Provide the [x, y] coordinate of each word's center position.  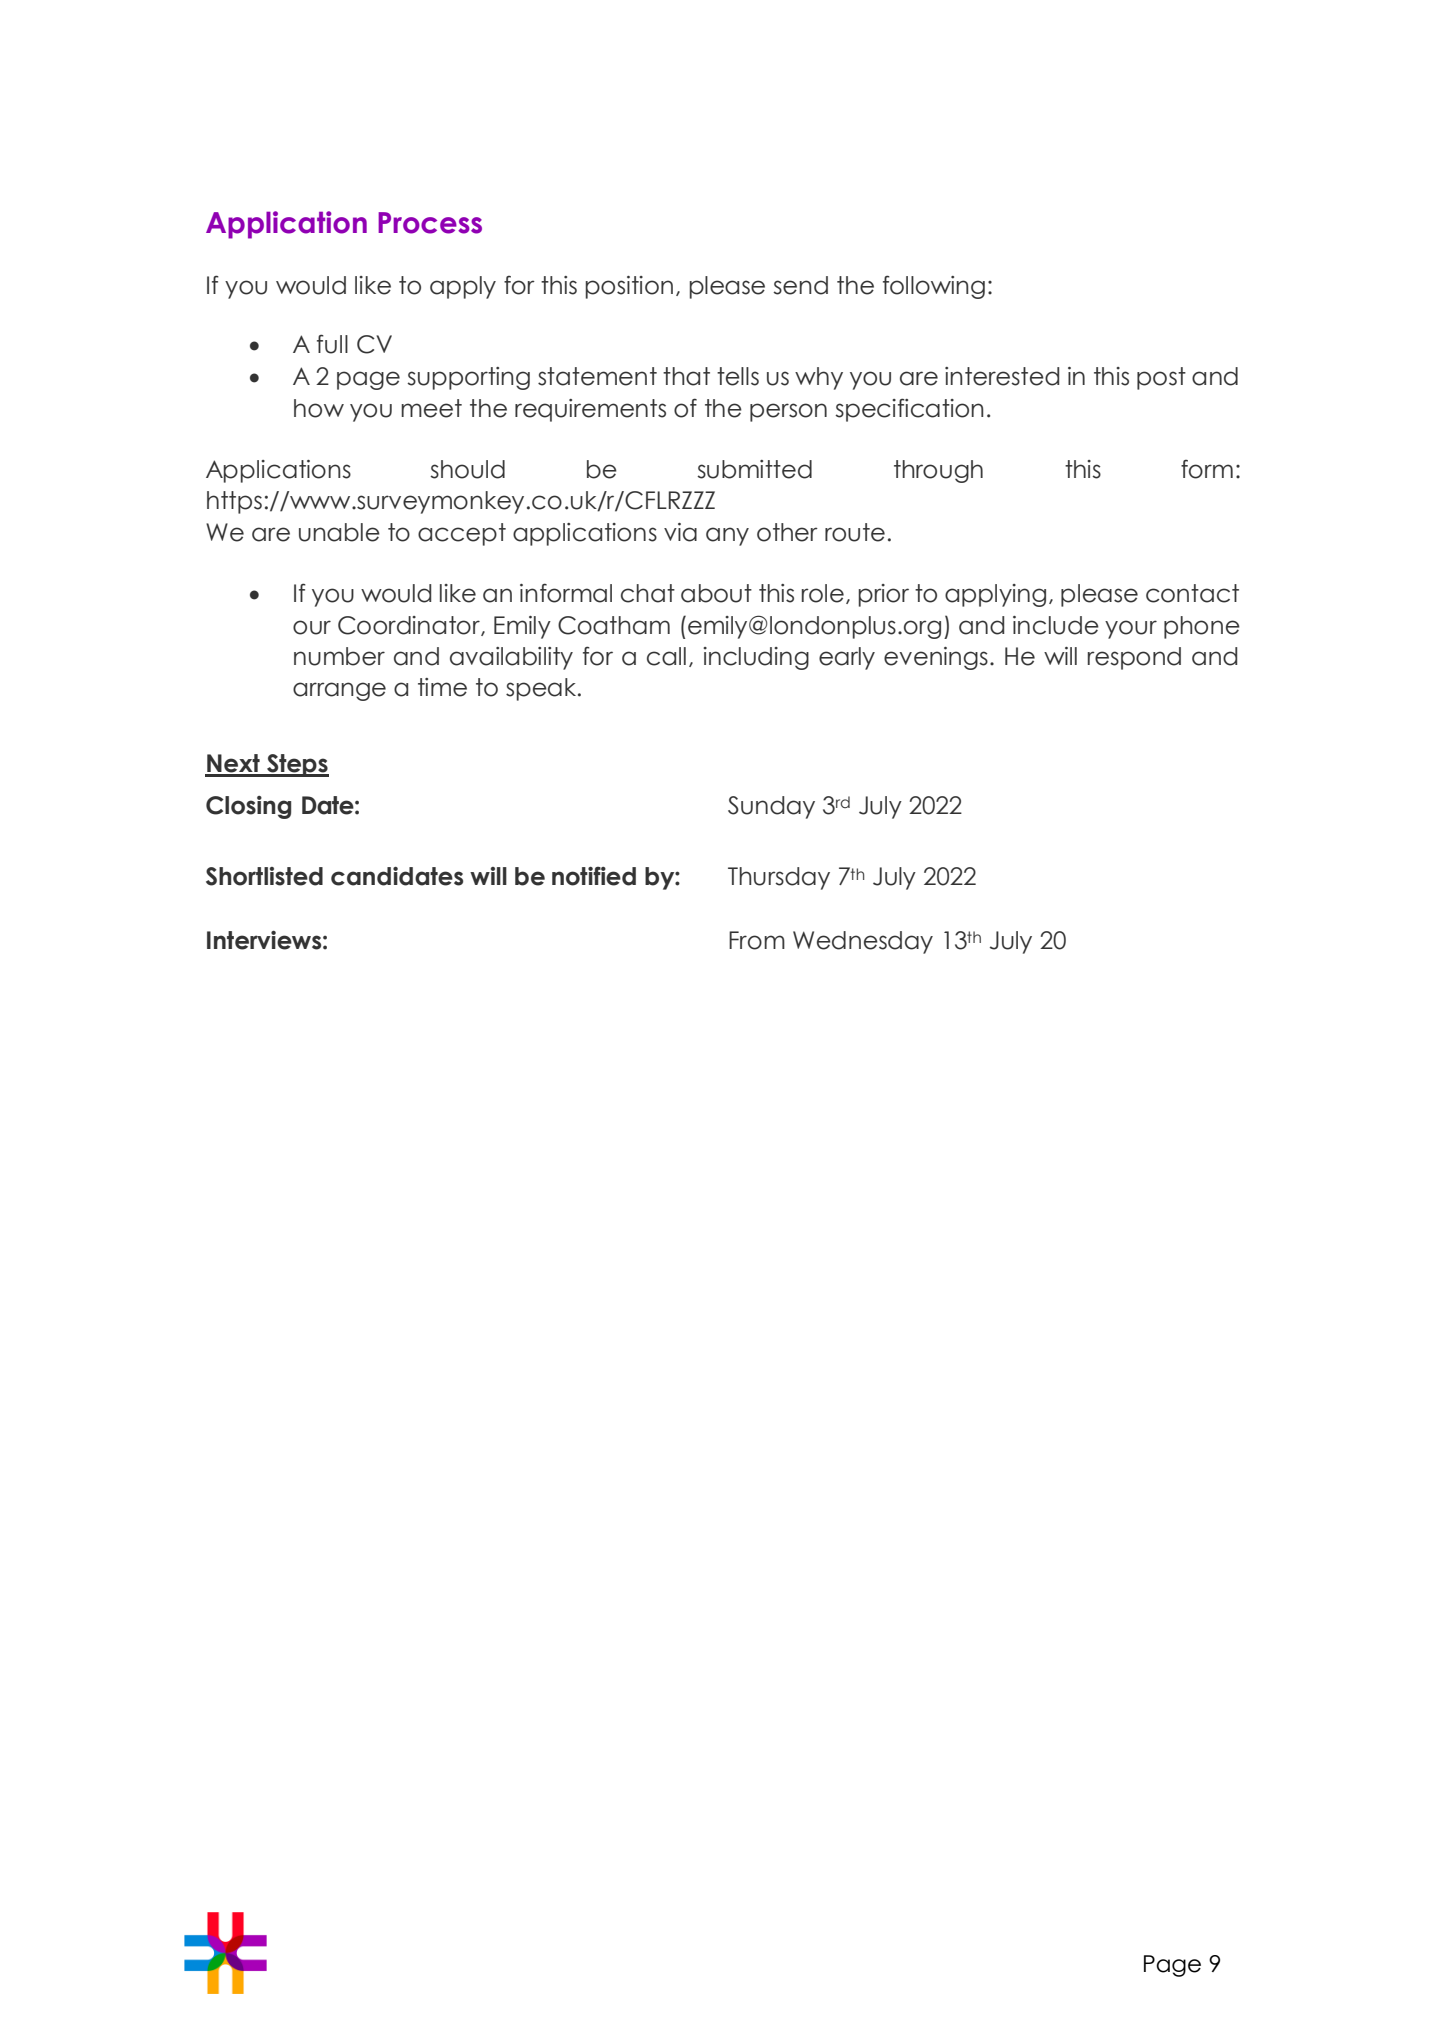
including [756, 658]
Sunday [771, 807]
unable [339, 532]
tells [738, 376]
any [727, 536]
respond [1134, 658]
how [319, 408]
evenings [936, 658]
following [934, 287]
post [1161, 378]
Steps [297, 765]
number [339, 656]
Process [430, 223]
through [938, 471]
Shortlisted [264, 876]
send [800, 285]
